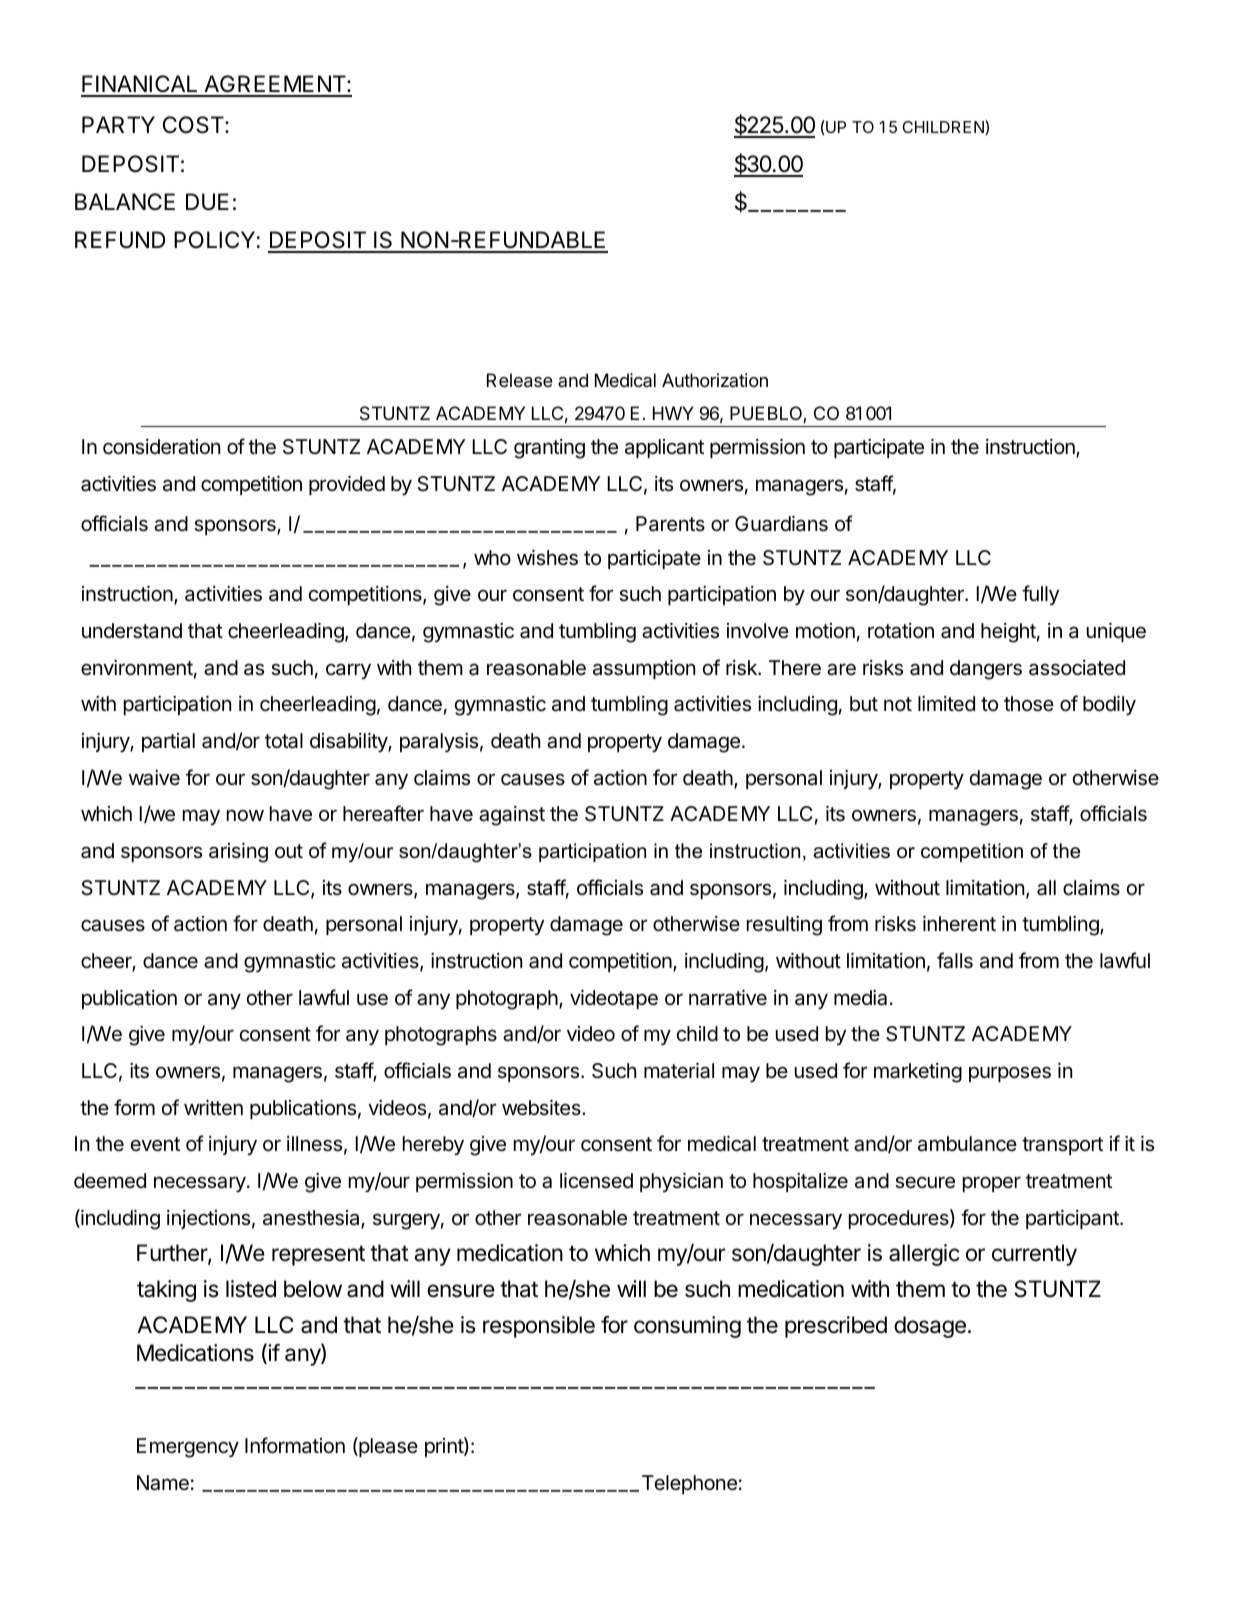  What do you see at coordinates (207, 202) in the image?
I see `DUE` at bounding box center [207, 202].
